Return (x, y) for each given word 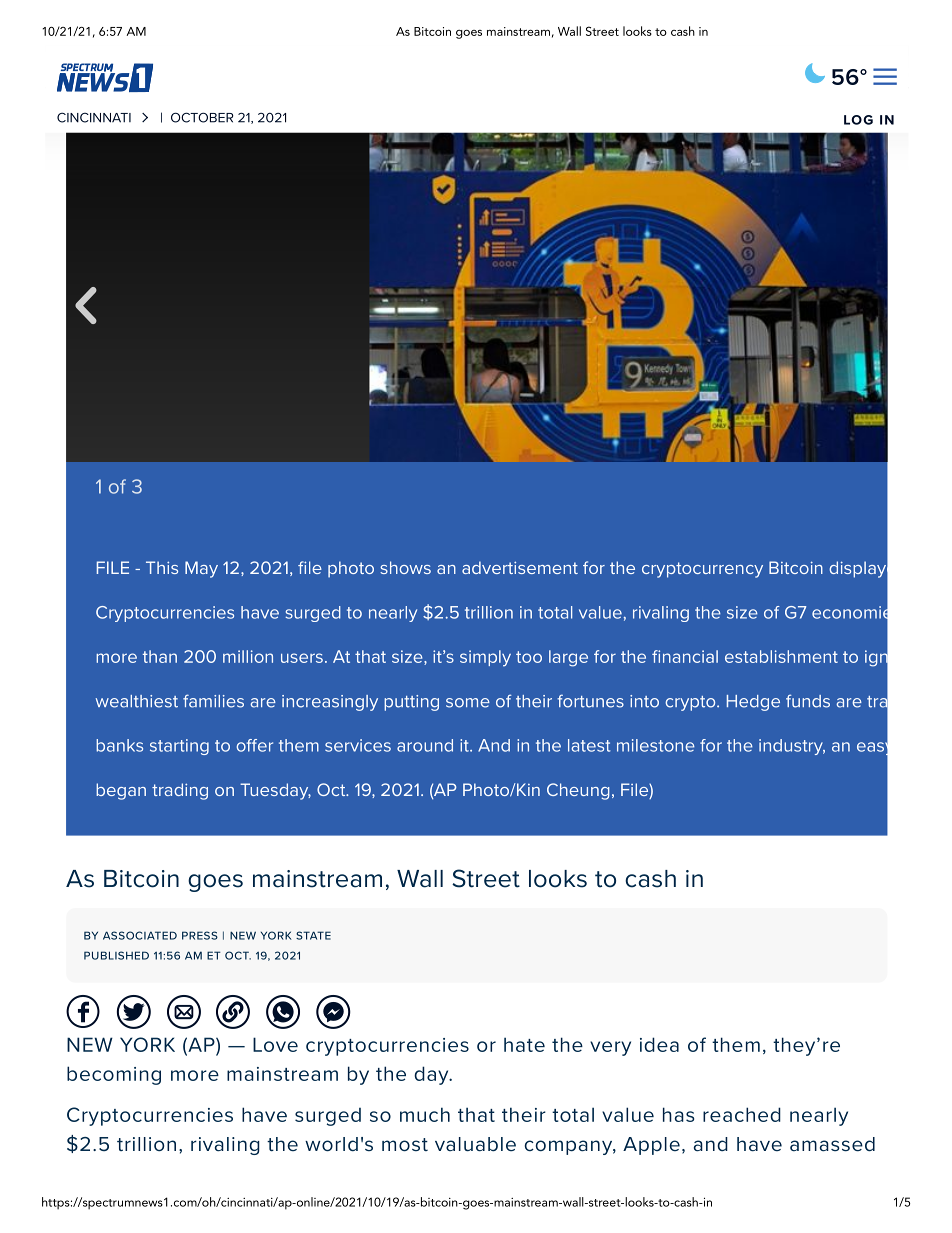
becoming (114, 1075)
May (201, 569)
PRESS (200, 935)
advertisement (520, 567)
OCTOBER (202, 117)
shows (405, 567)
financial (685, 656)
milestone (656, 745)
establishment (781, 656)
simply (485, 658)
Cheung (578, 791)
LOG (858, 120)
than (160, 656)
